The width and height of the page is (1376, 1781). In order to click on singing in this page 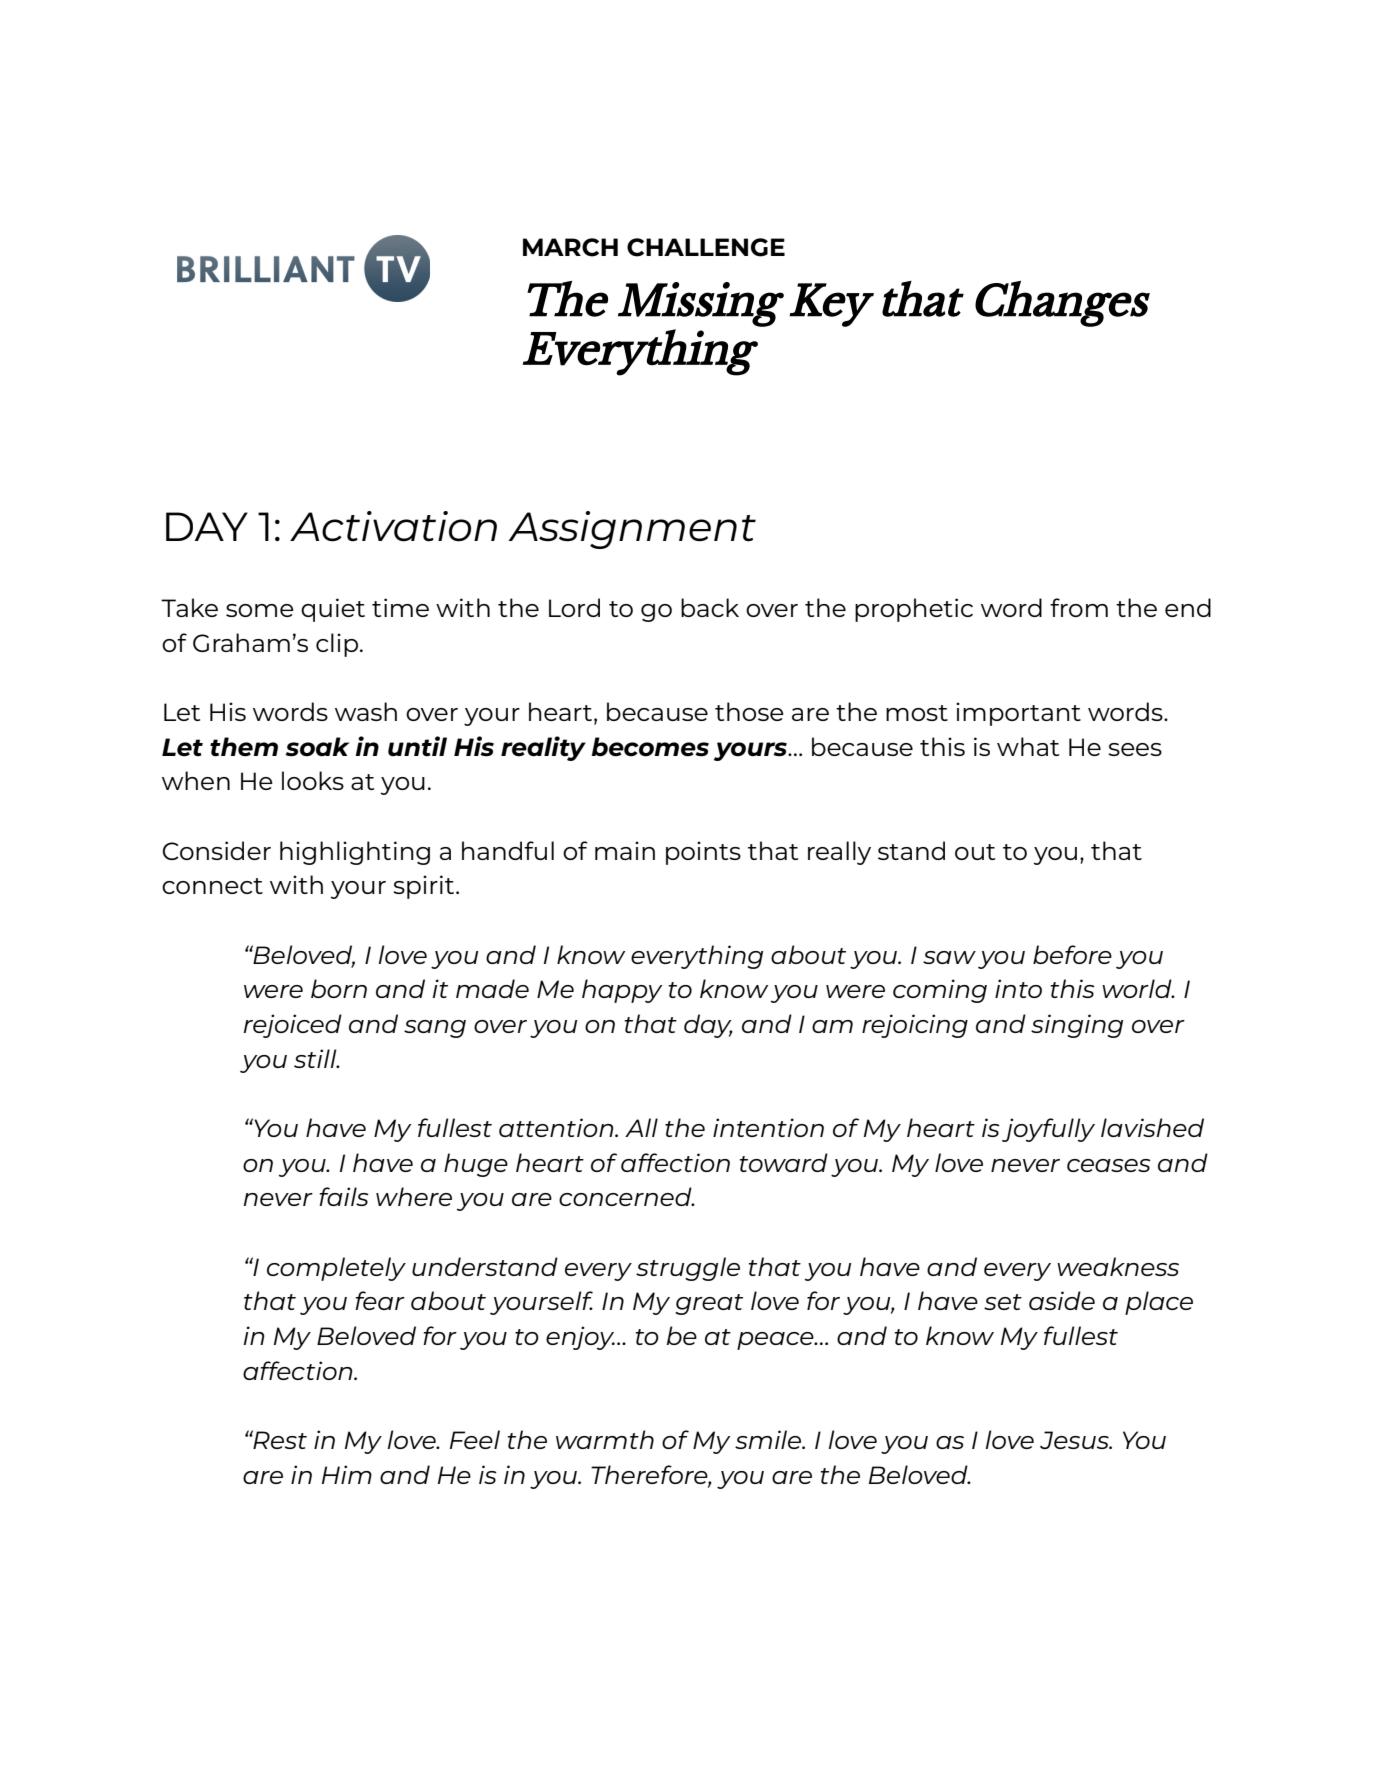, I will do `click(1077, 1026)`.
